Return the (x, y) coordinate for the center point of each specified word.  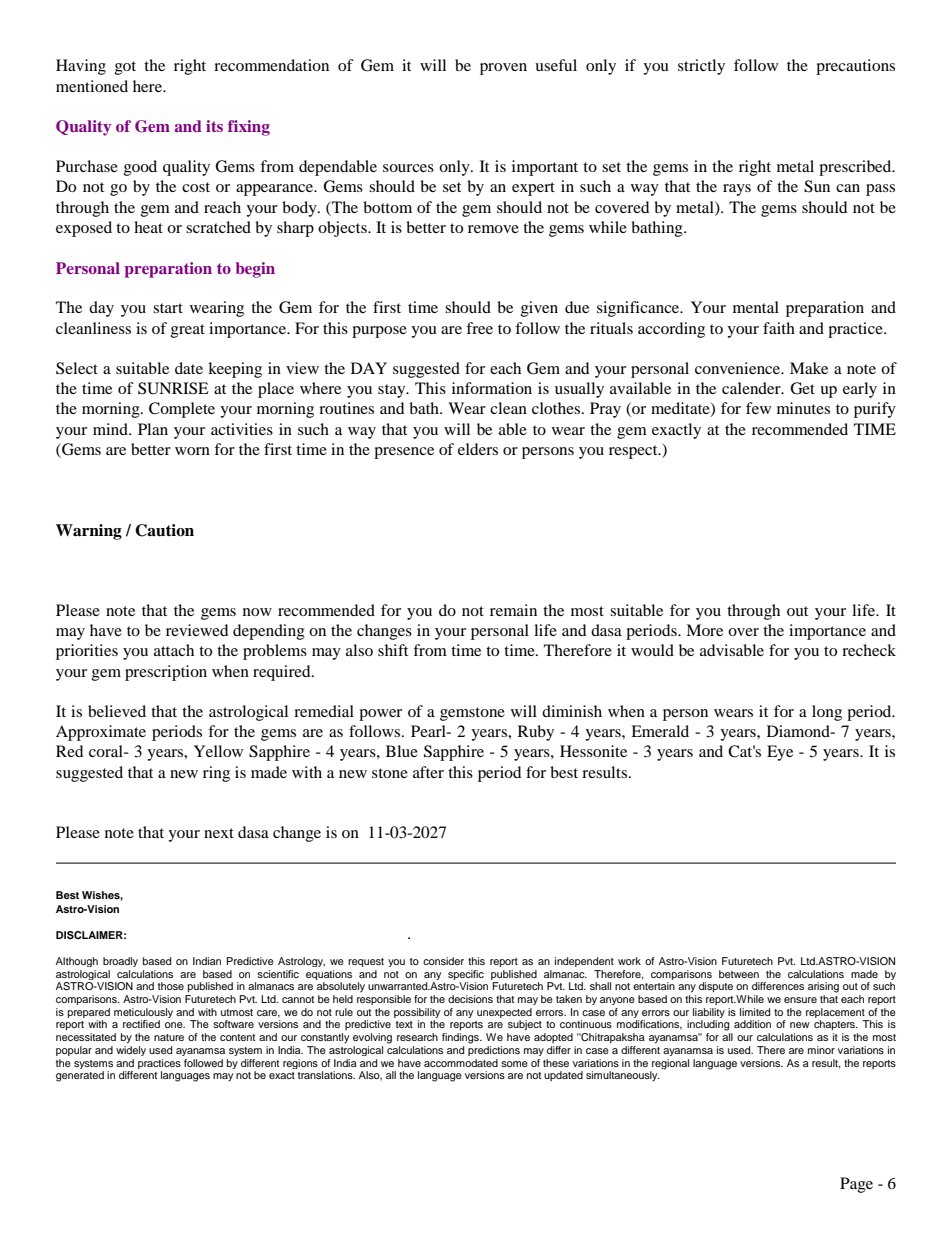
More (704, 630)
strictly (701, 67)
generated (80, 1076)
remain (513, 610)
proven (503, 69)
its (214, 126)
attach (174, 650)
